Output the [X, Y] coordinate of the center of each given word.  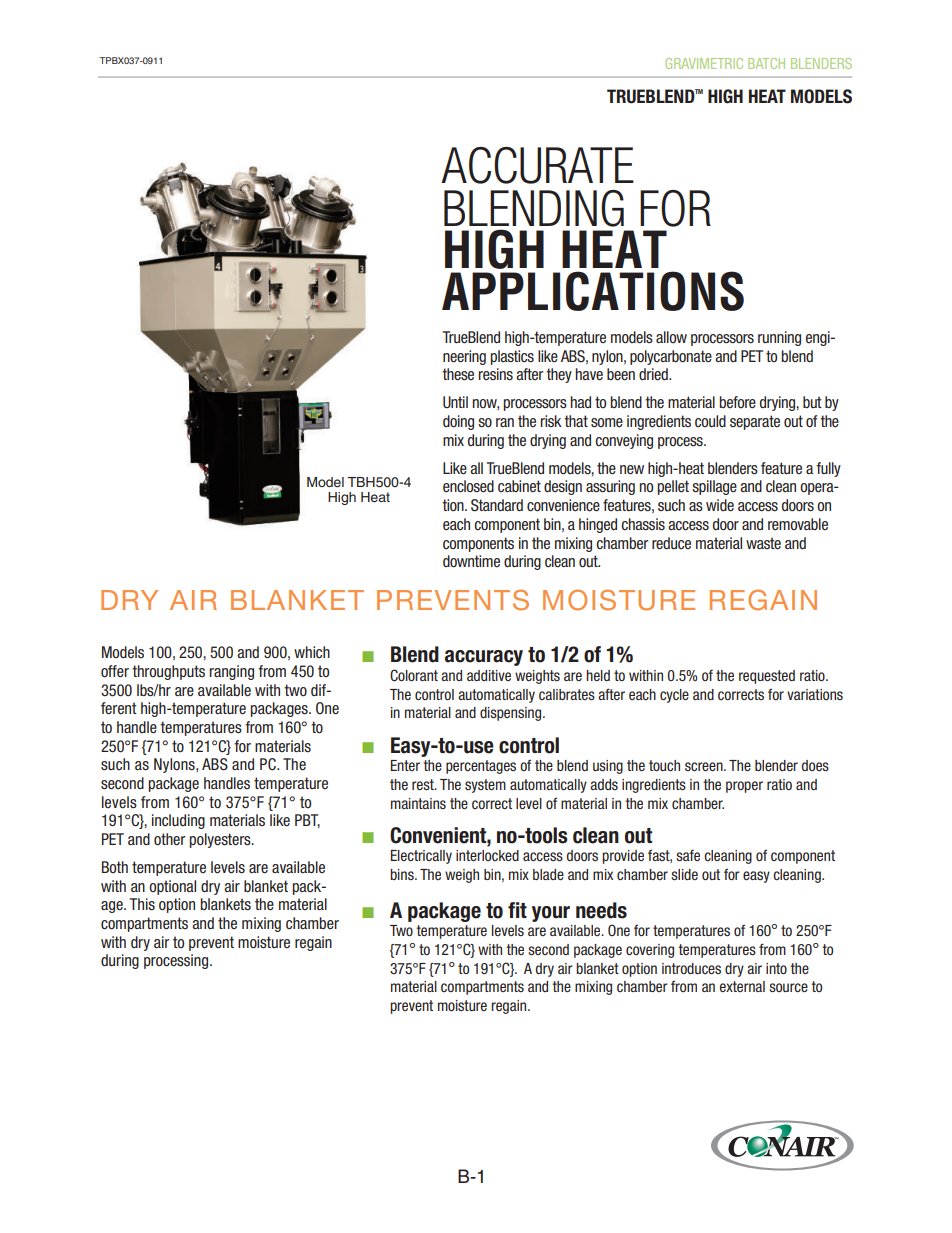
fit [517, 910]
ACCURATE [537, 165]
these [458, 374]
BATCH [766, 63]
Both [115, 867]
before [738, 402]
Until [455, 402]
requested [767, 677]
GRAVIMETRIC [704, 63]
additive [489, 675]
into [776, 968]
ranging [232, 672]
